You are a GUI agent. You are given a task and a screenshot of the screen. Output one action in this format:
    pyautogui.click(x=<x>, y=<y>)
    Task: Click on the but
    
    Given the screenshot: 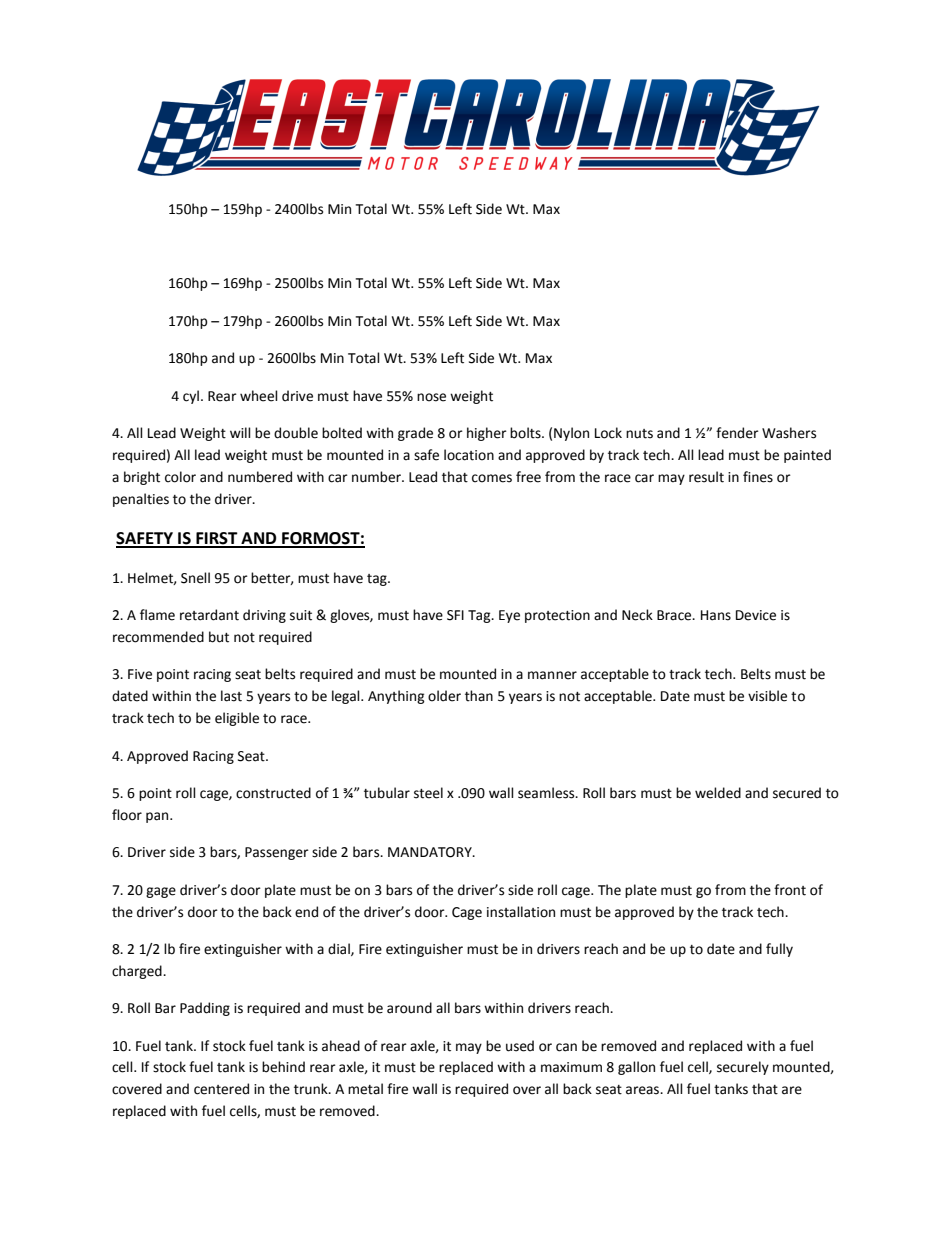 What is the action you would take?
    pyautogui.click(x=219, y=637)
